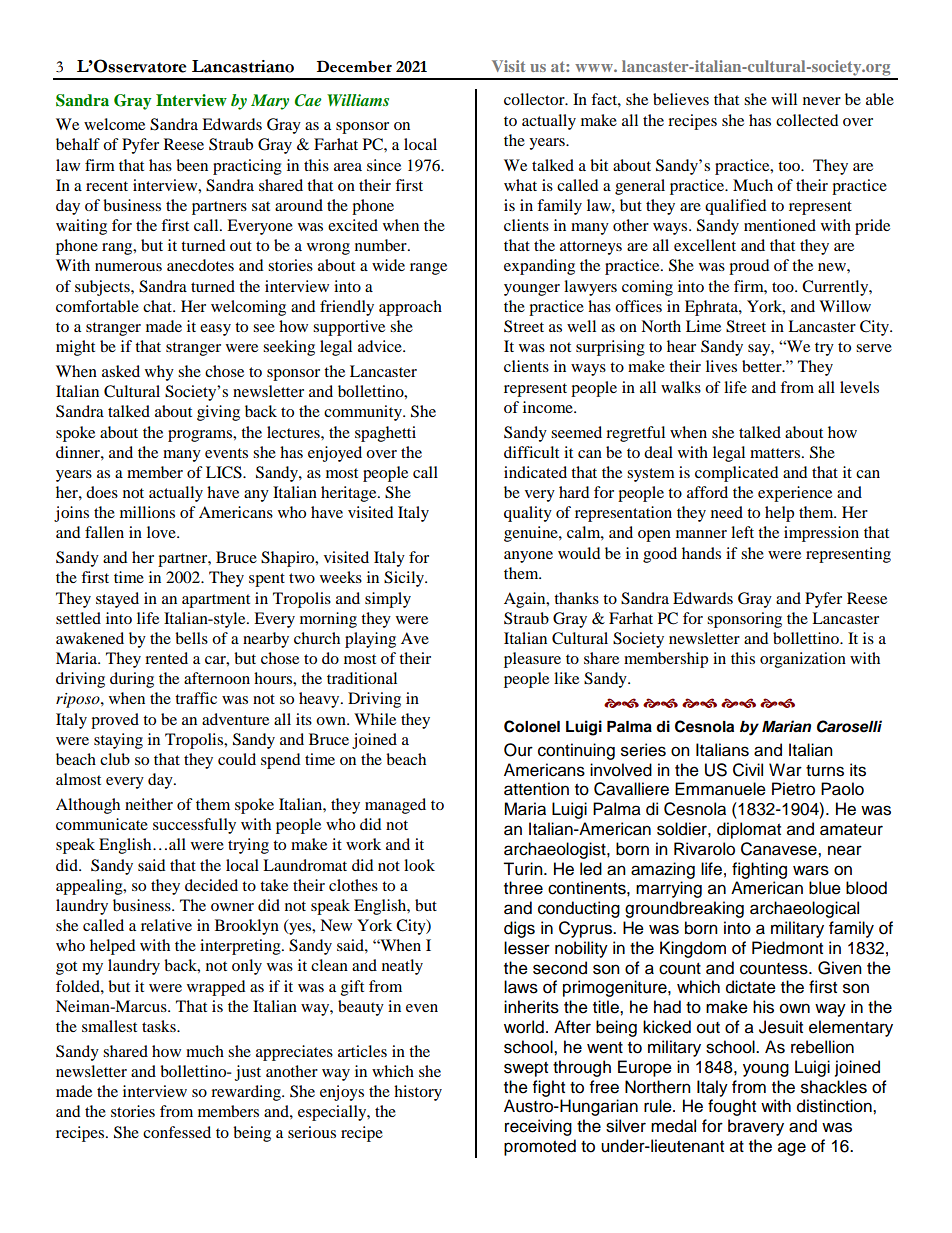  What do you see at coordinates (732, 1107) in the screenshot?
I see `fought` at bounding box center [732, 1107].
